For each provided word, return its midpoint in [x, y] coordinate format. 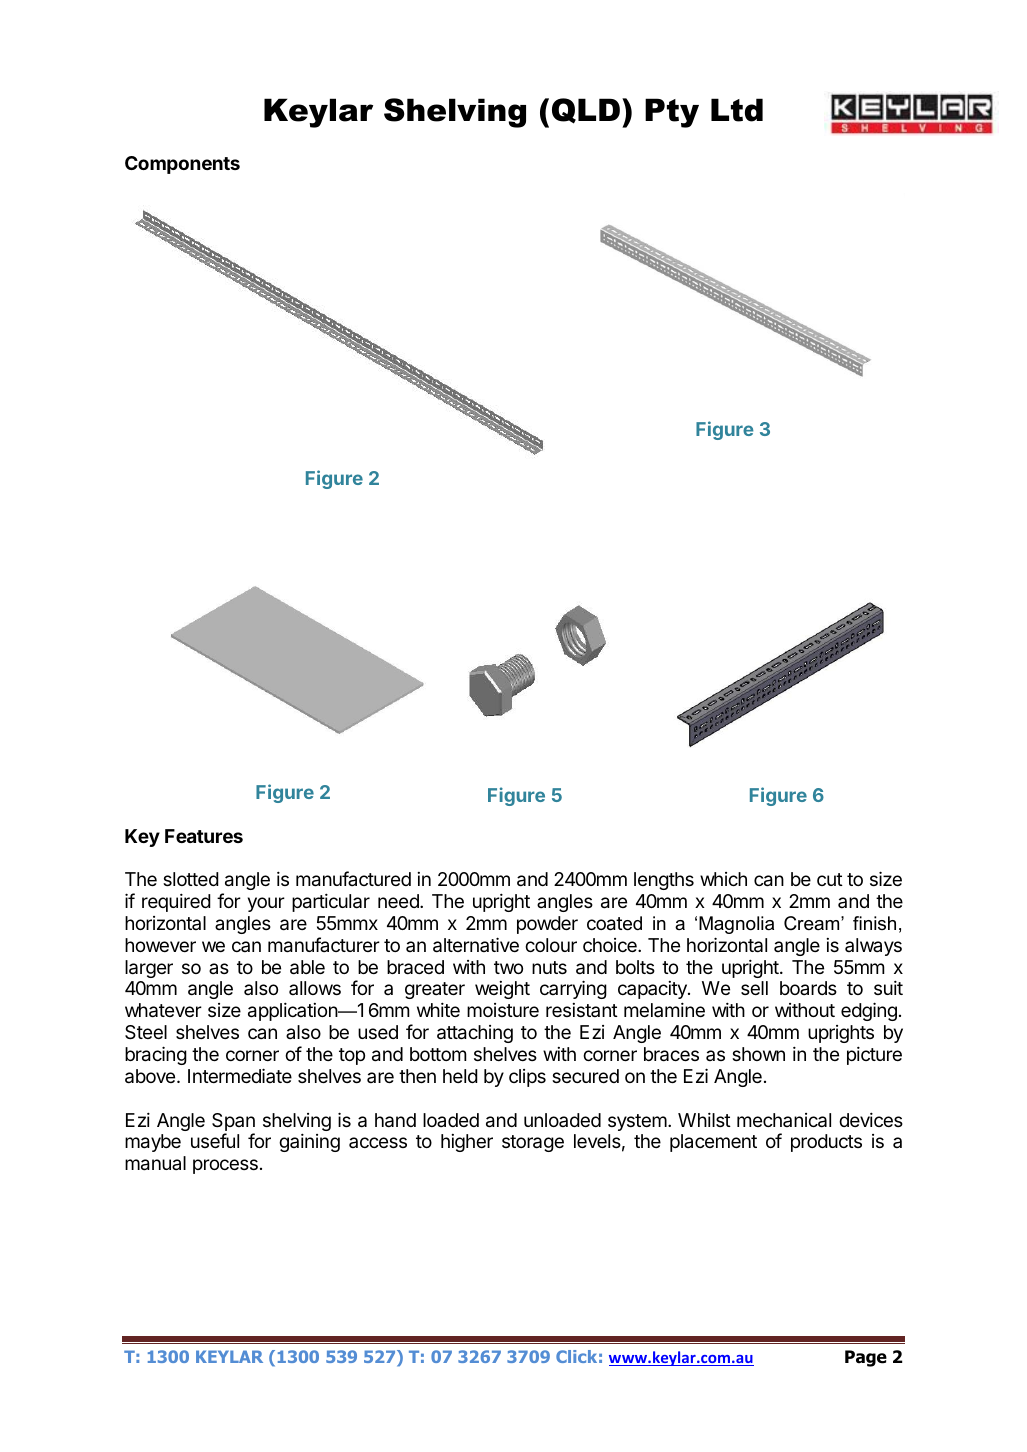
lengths [664, 881]
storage [533, 1143]
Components [182, 165]
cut [830, 879]
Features [204, 836]
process [225, 1166]
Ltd [737, 110]
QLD [586, 111]
